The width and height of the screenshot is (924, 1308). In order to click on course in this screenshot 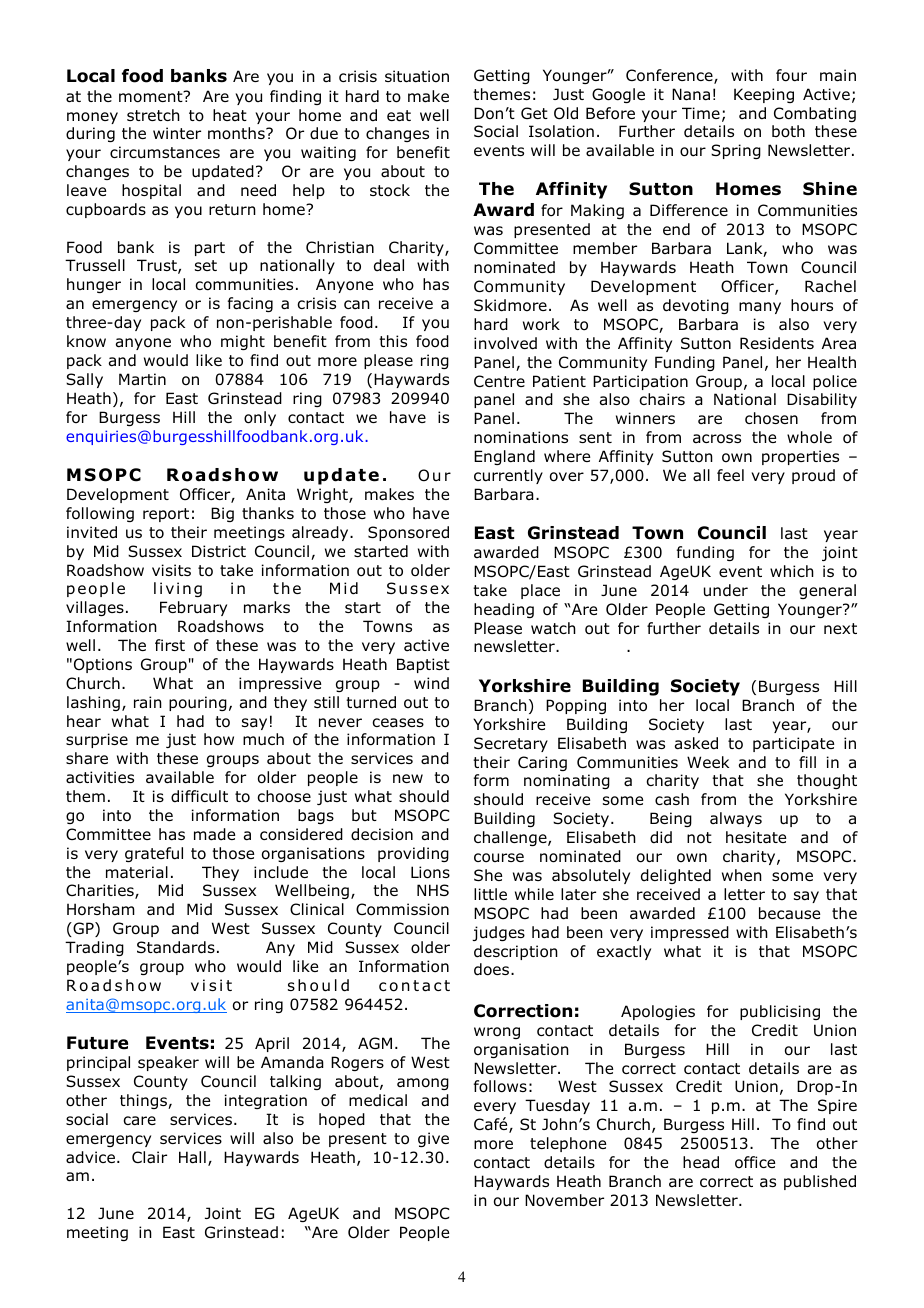, I will do `click(499, 858)`.
